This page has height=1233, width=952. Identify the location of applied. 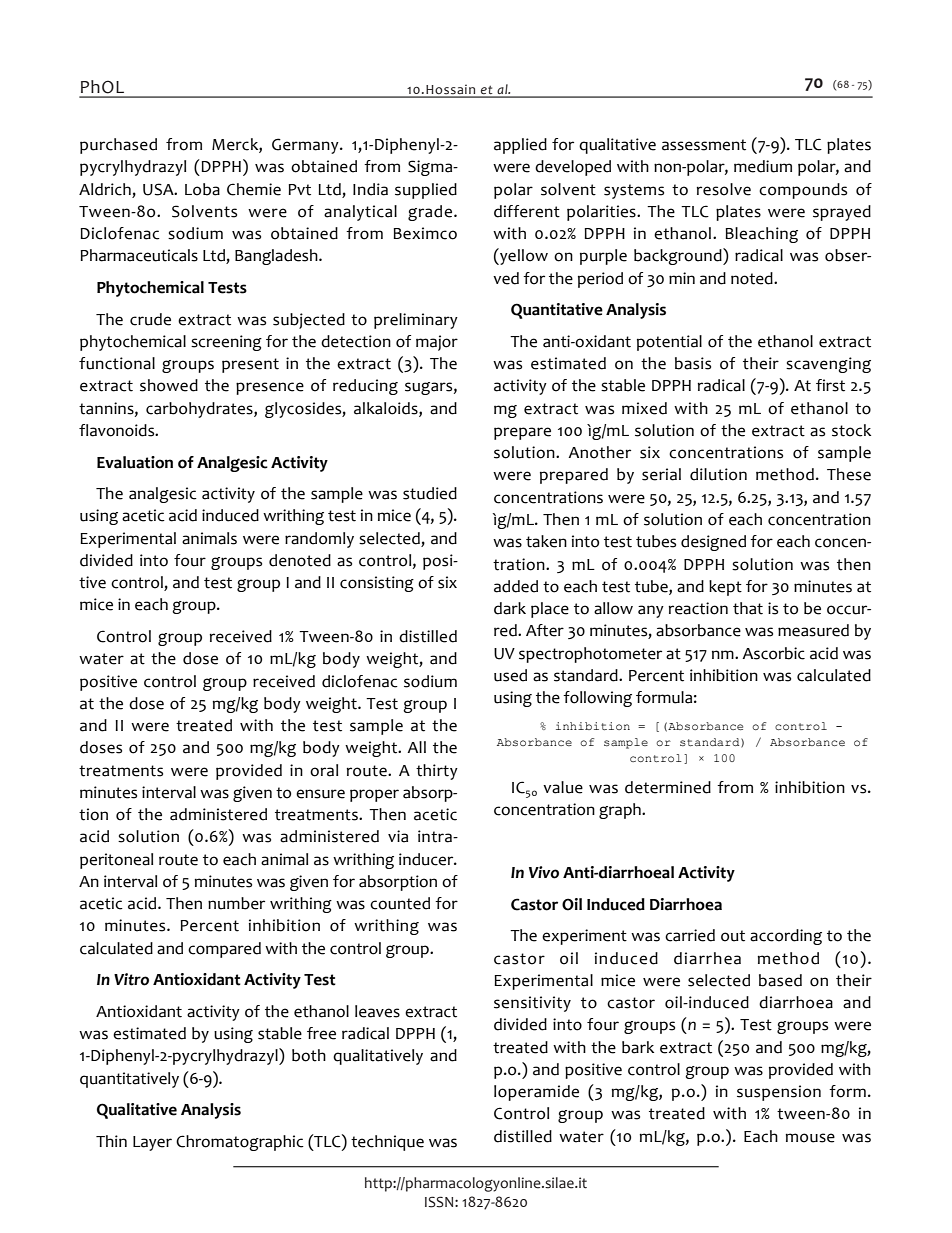
(520, 146).
